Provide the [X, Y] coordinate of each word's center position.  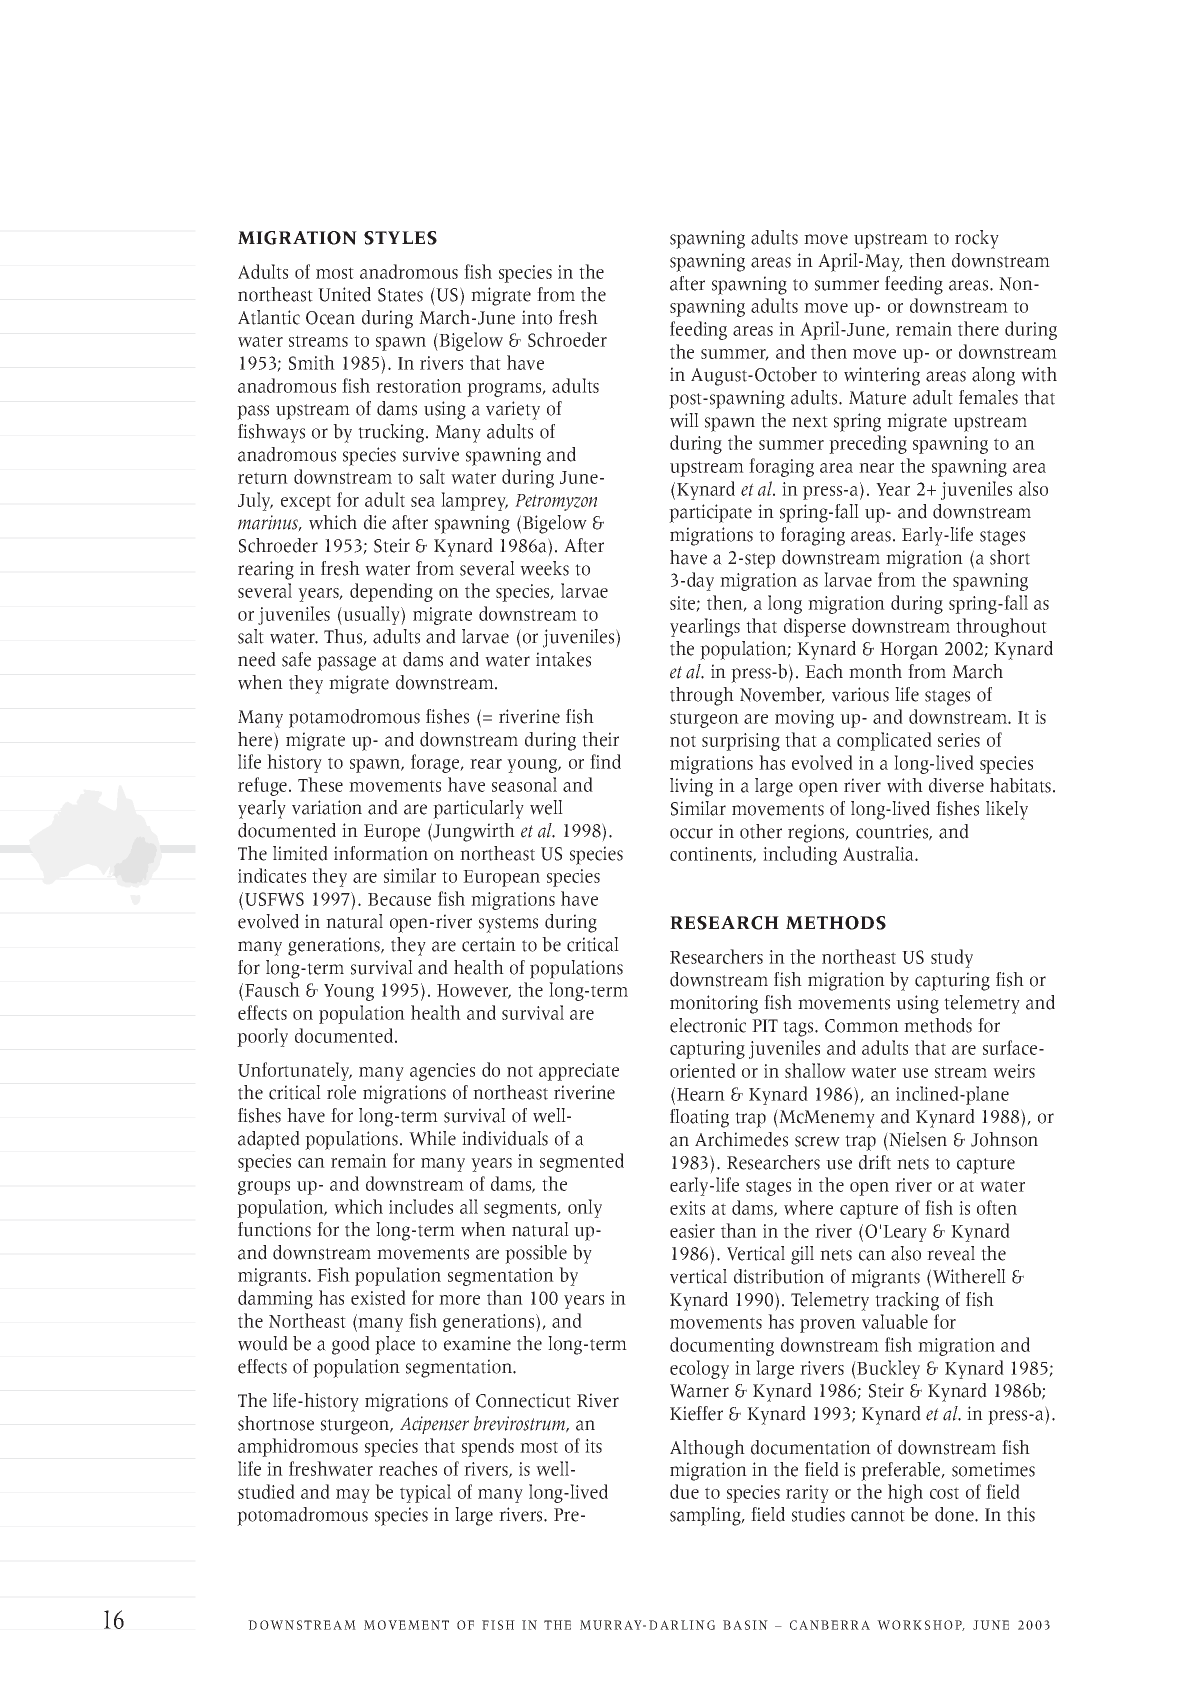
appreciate [579, 1072]
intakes [563, 659]
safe [296, 659]
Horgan [909, 651]
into [537, 317]
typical [425, 1493]
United [344, 294]
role [341, 1092]
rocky [977, 239]
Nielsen [917, 1139]
